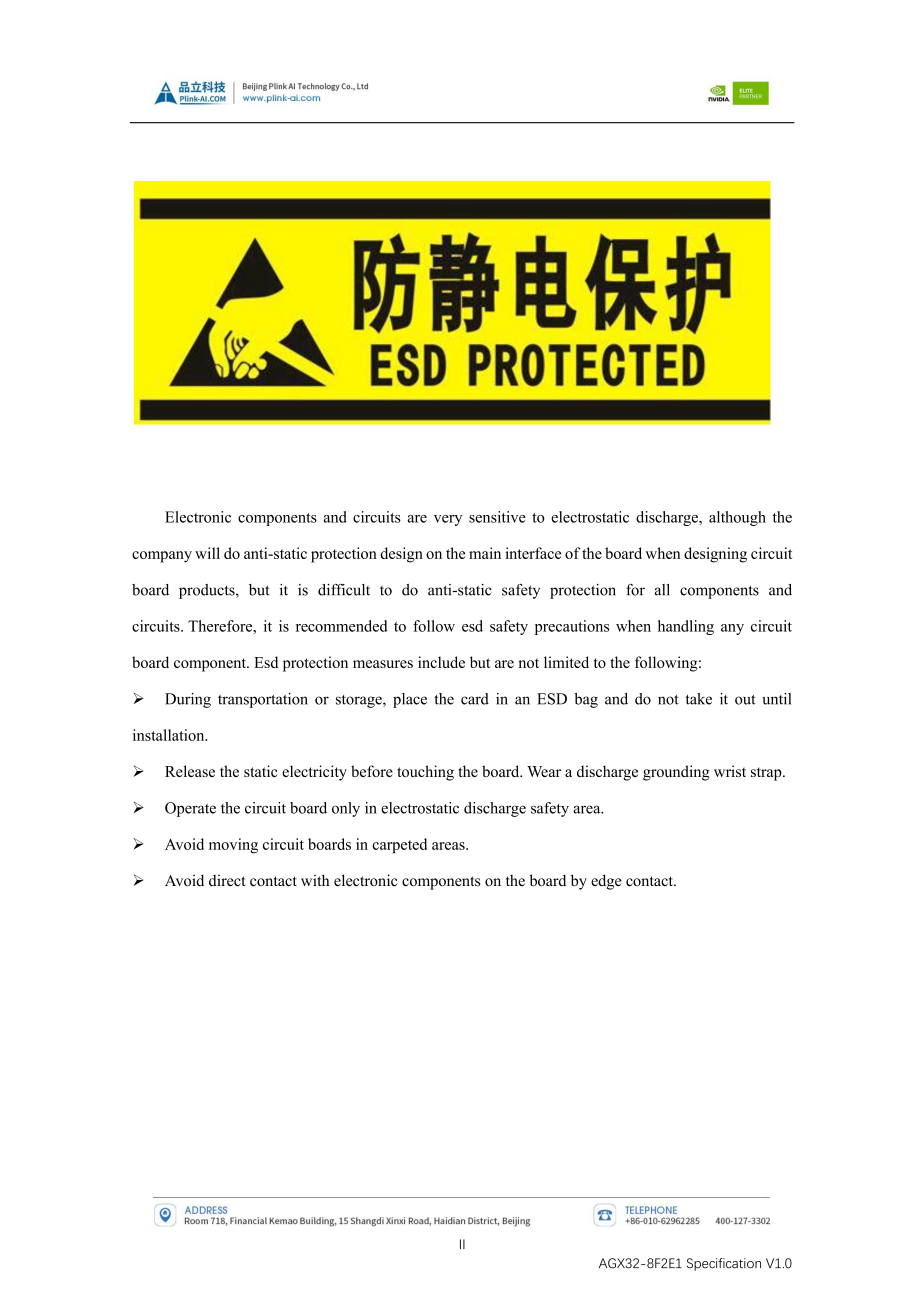  I want to click on will, so click(207, 553).
